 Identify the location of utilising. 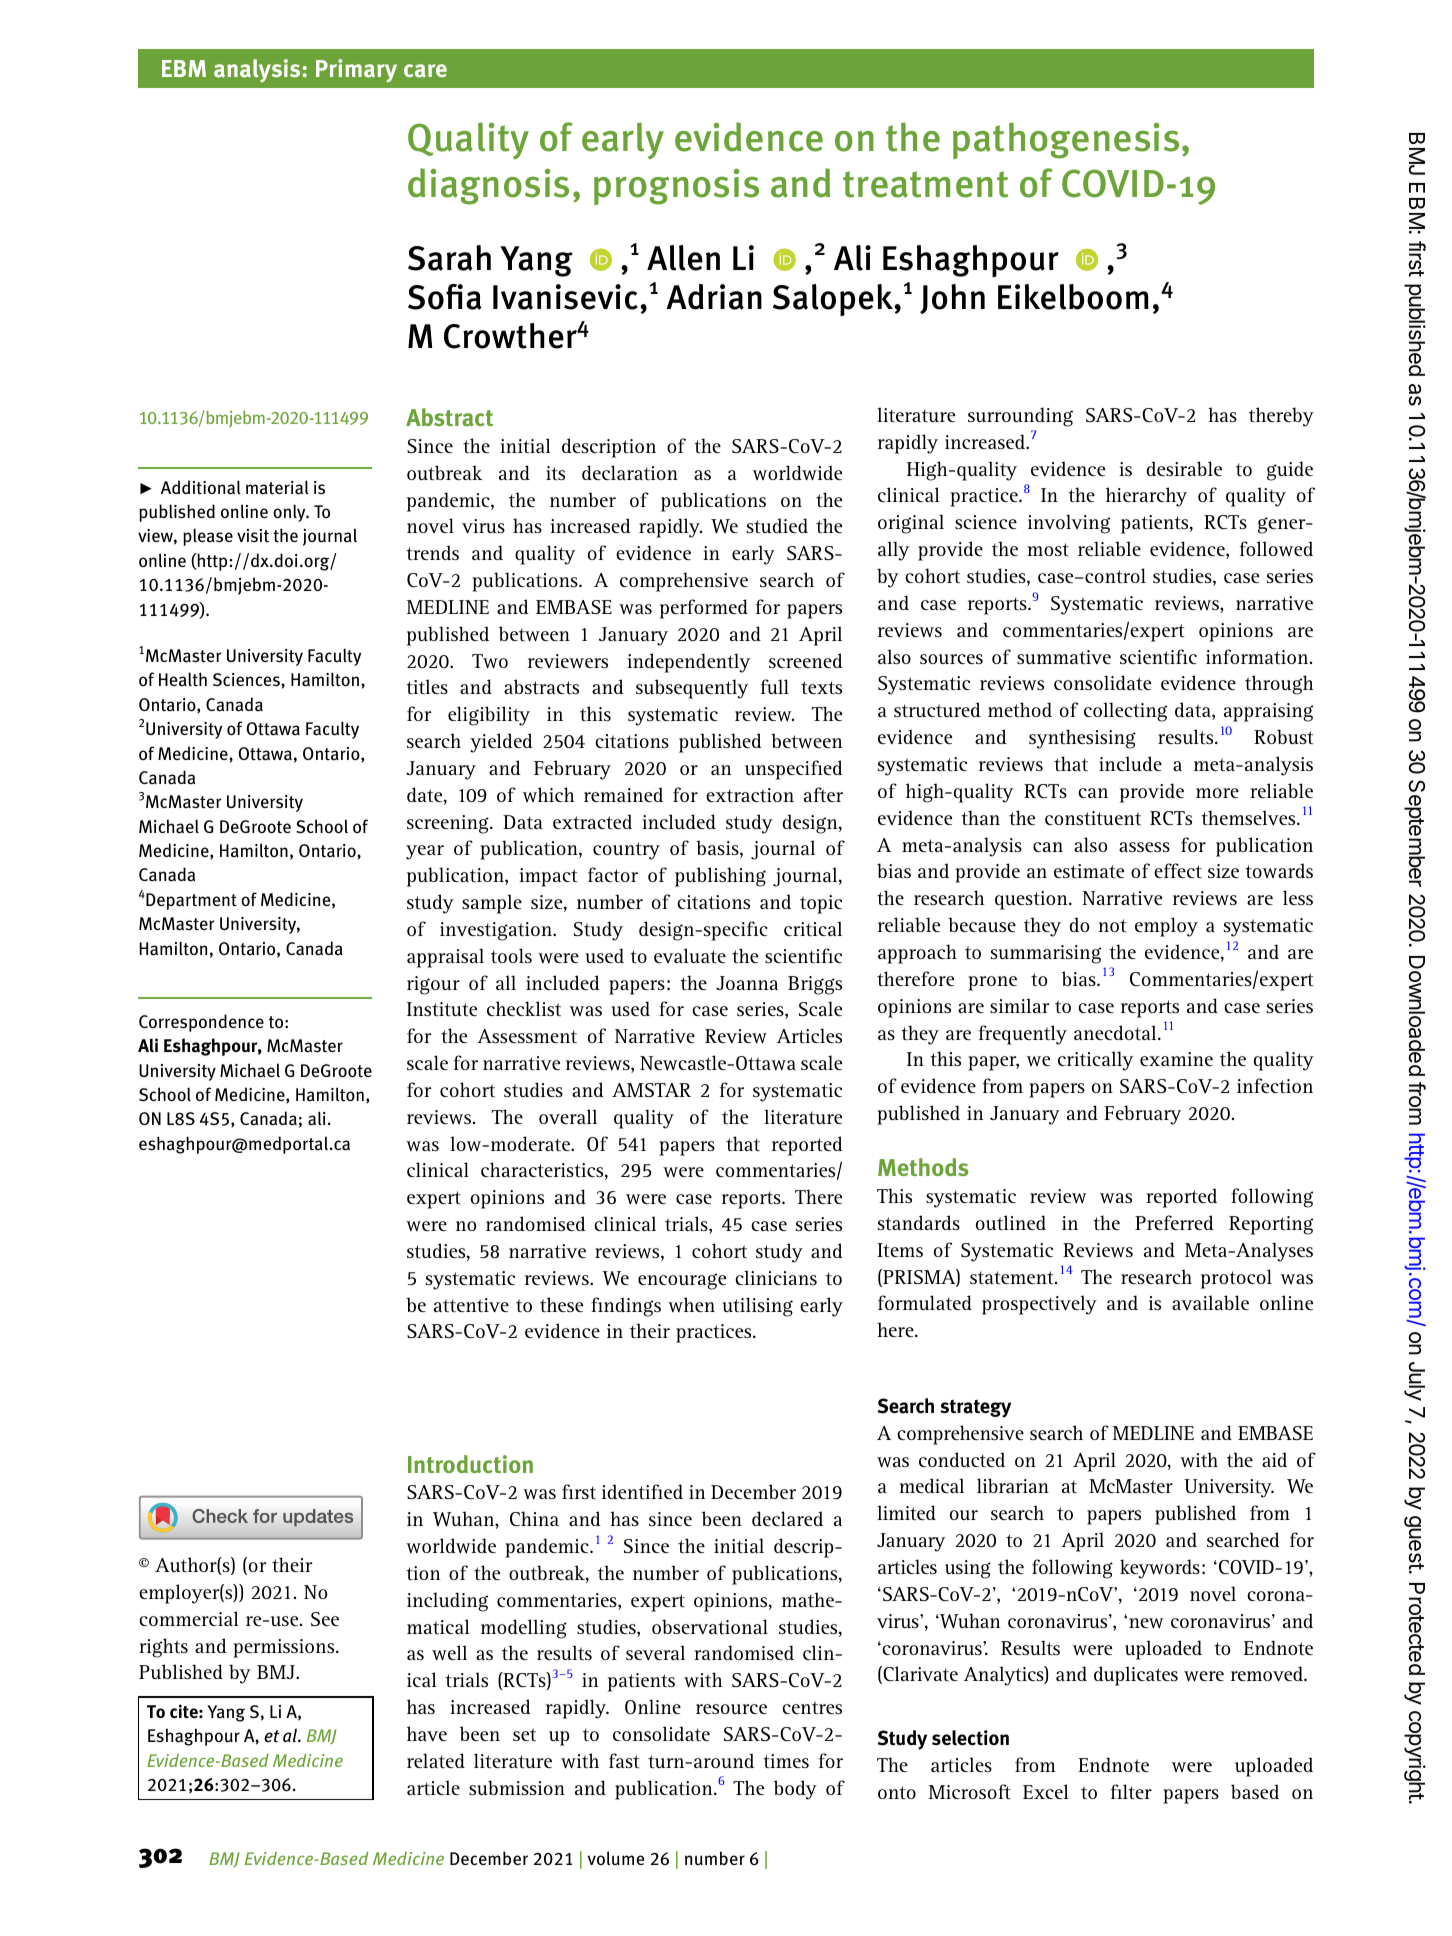
(757, 1307).
